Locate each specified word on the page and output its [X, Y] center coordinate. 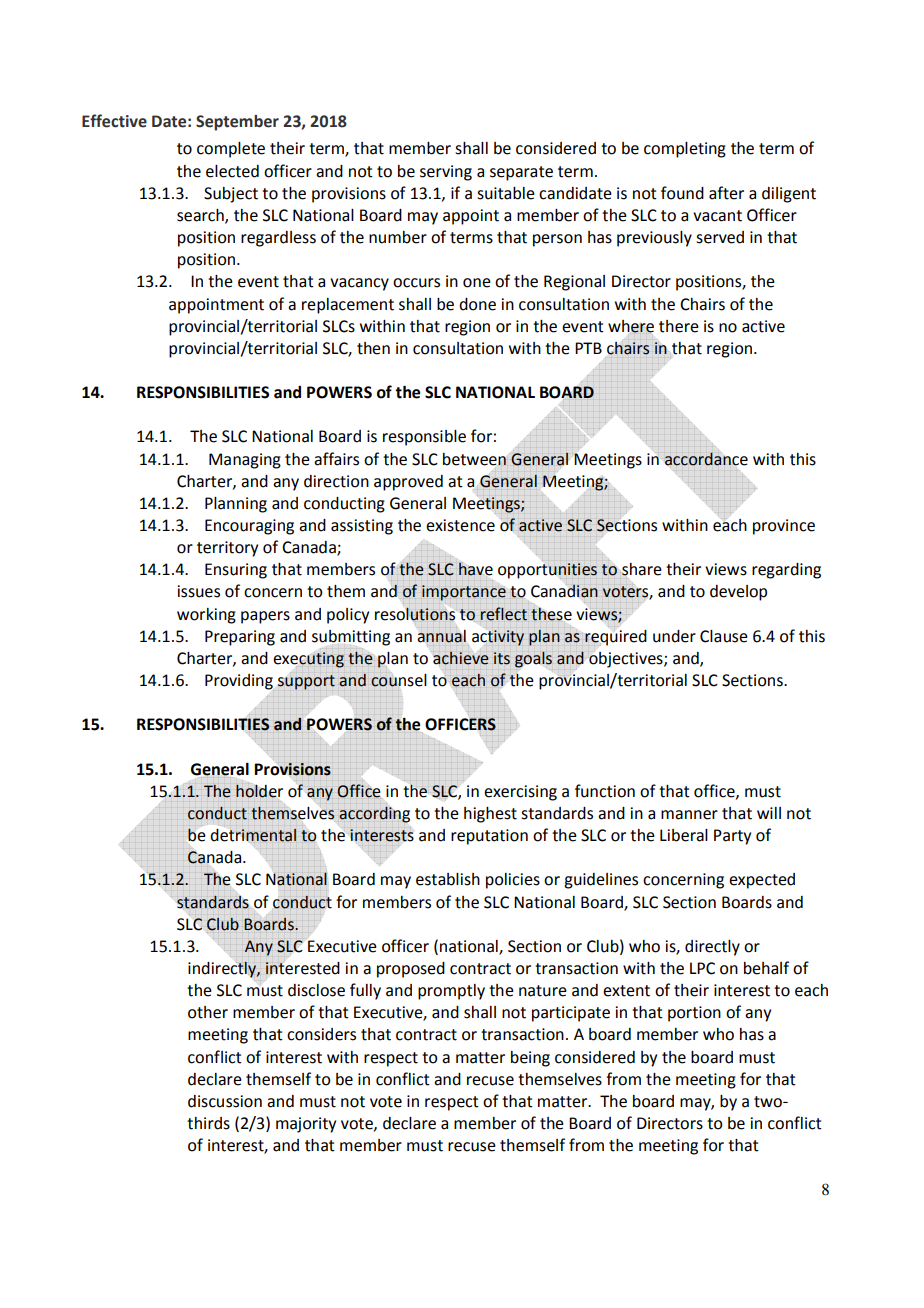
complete [231, 150]
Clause [724, 636]
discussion [225, 1101]
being [530, 1059]
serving [446, 173]
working [206, 616]
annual [442, 636]
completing [685, 150]
